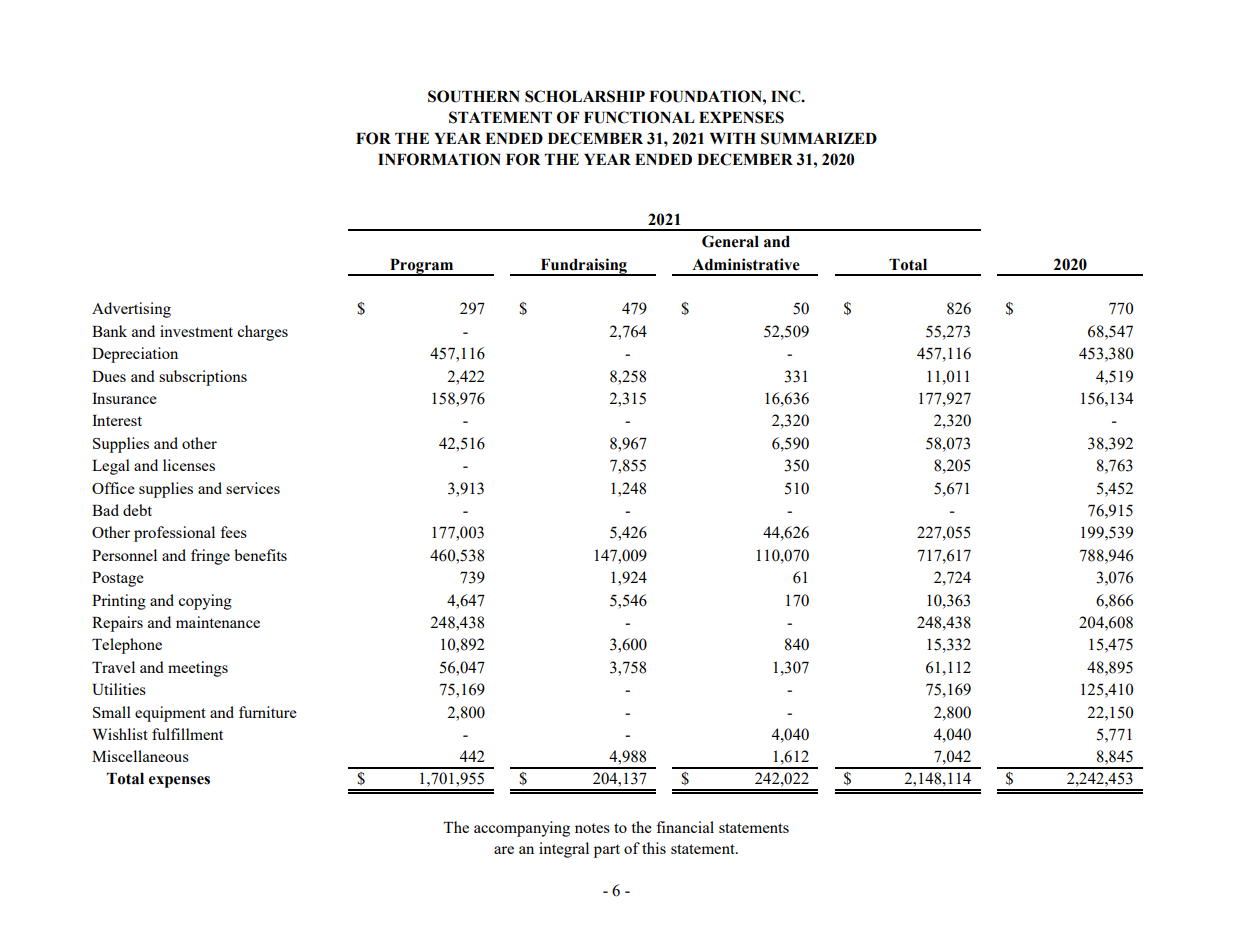 Image resolution: width=1233 pixels, height=952 pixels. What do you see at coordinates (268, 712) in the page?
I see `furniture` at bounding box center [268, 712].
